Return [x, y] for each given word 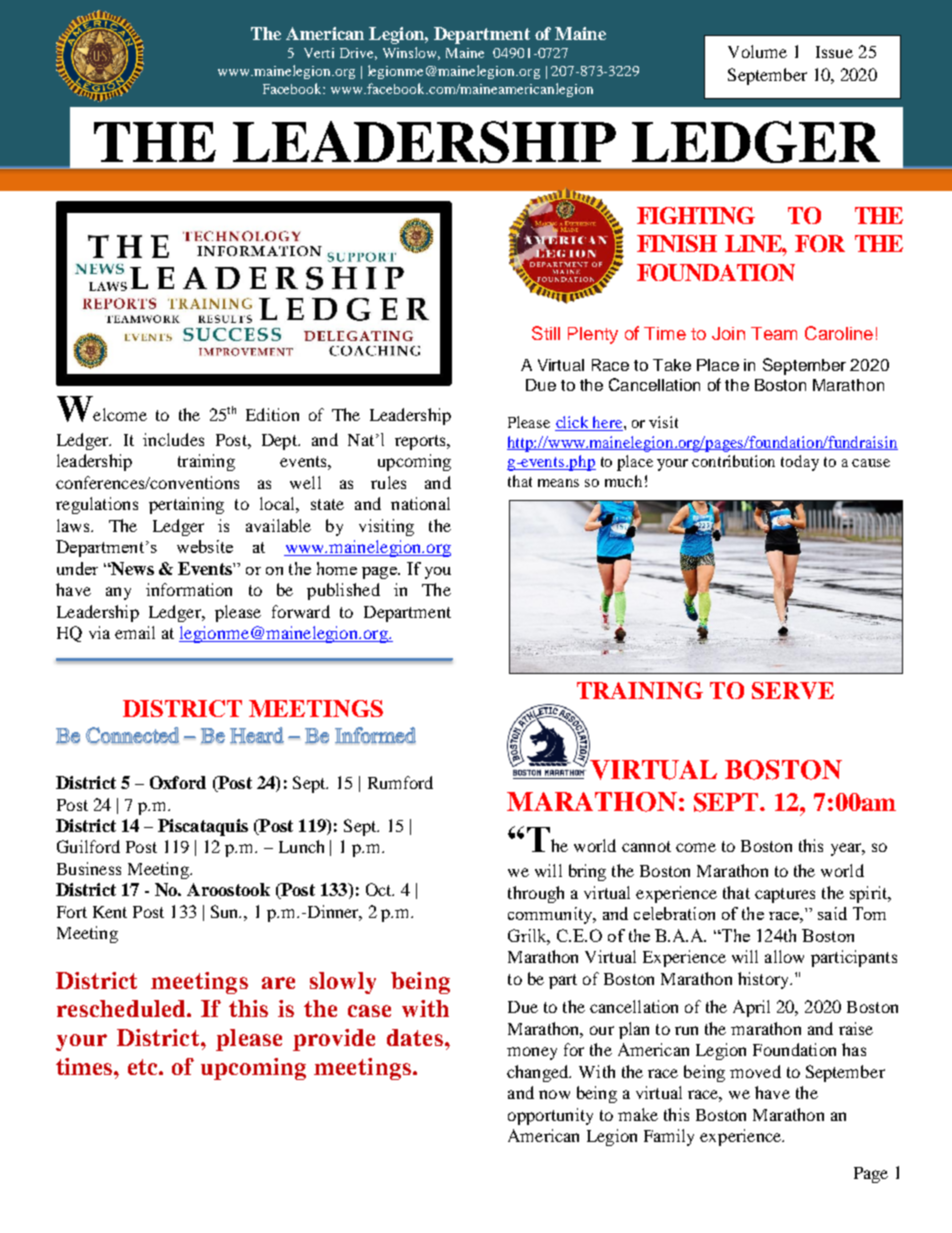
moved [755, 1071]
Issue [834, 52]
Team [774, 333]
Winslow [411, 53]
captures [785, 895]
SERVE [793, 690]
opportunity [550, 1116]
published [343, 591]
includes [173, 439]
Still [546, 333]
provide [334, 1040]
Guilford [88, 846]
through [536, 894]
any [118, 593]
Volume [757, 51]
